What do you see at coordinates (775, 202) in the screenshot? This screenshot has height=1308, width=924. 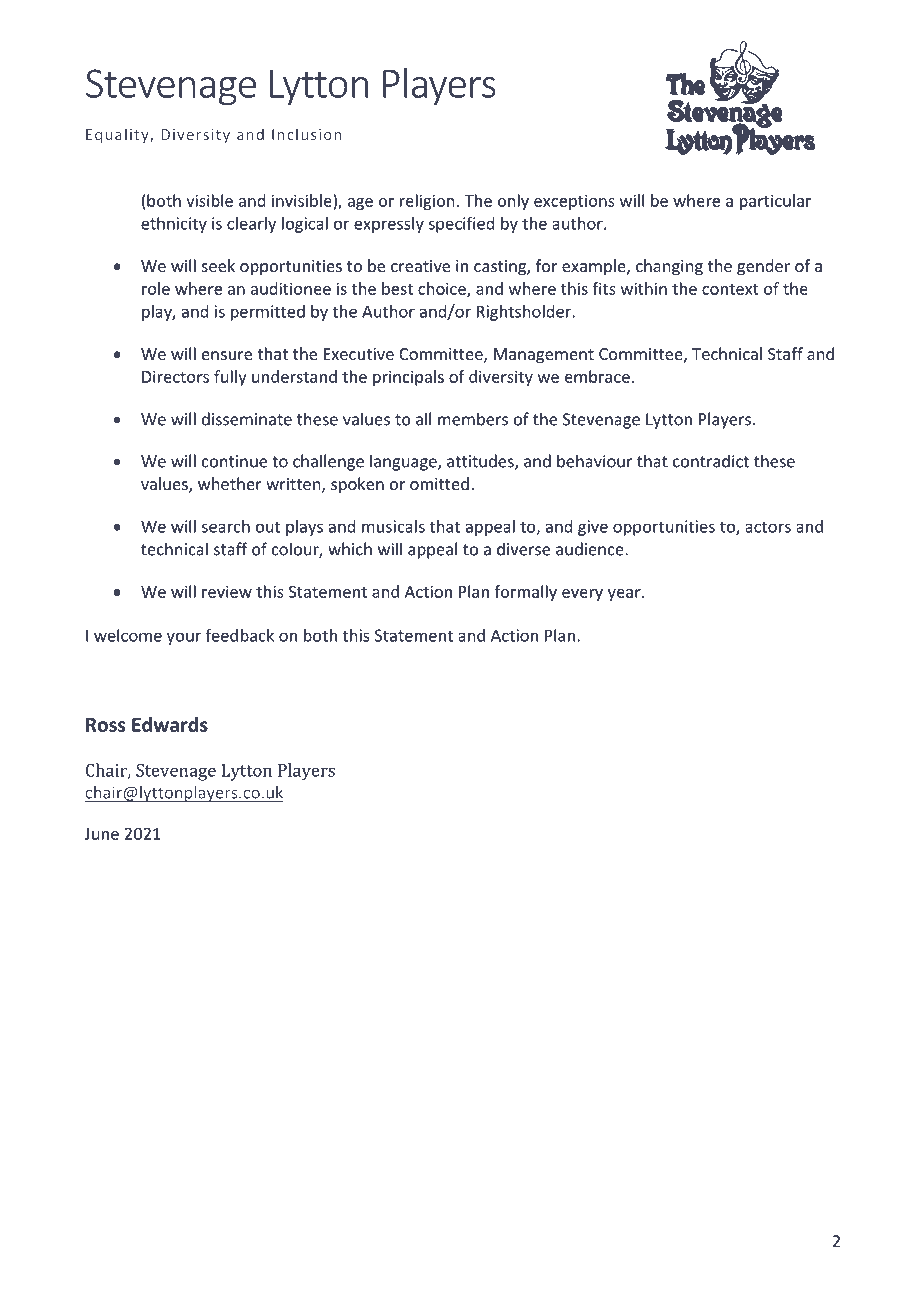 I see `particular` at bounding box center [775, 202].
